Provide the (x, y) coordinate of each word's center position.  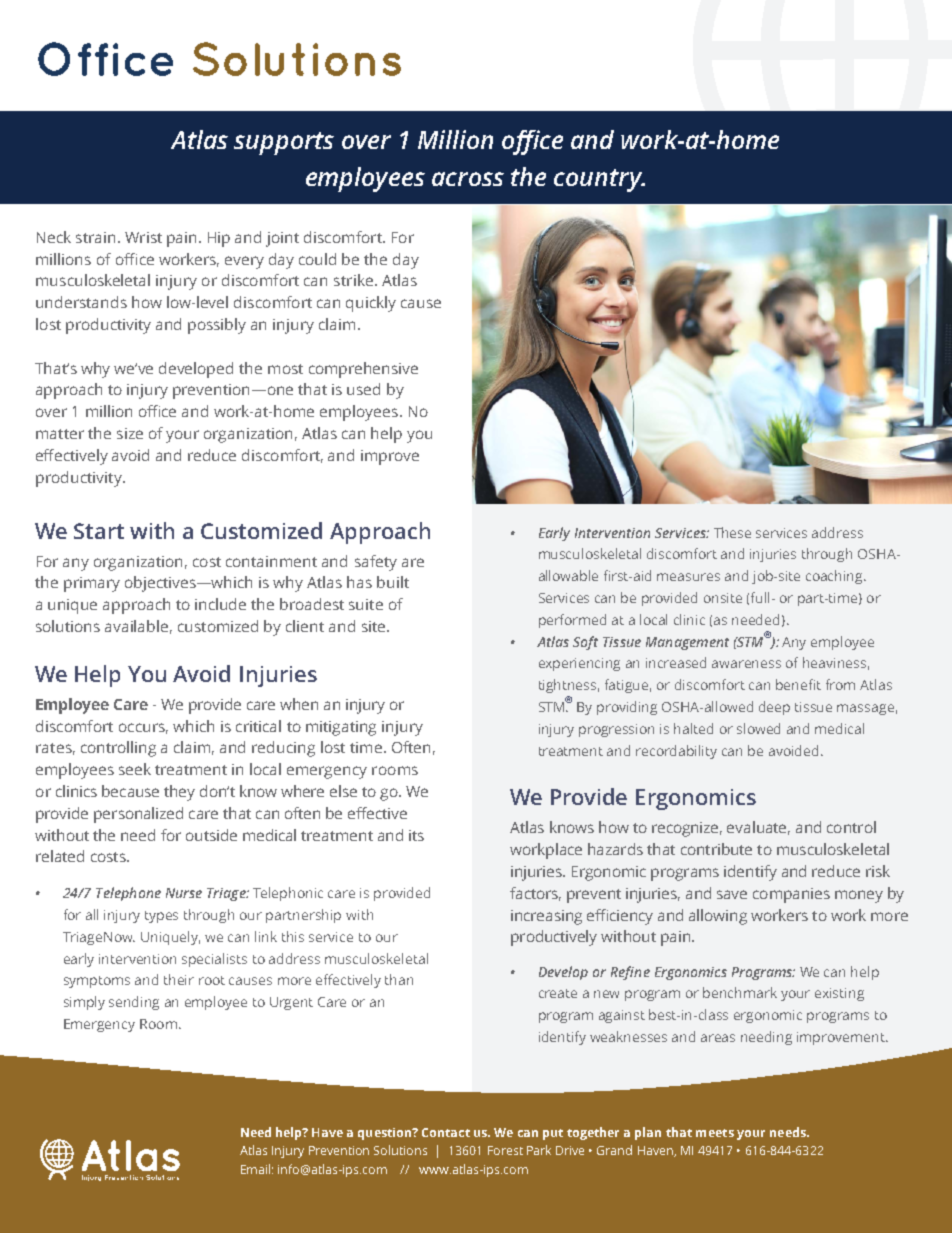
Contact (446, 1132)
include (220, 604)
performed (572, 621)
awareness (746, 664)
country (599, 180)
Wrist (143, 237)
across (468, 179)
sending (134, 1003)
